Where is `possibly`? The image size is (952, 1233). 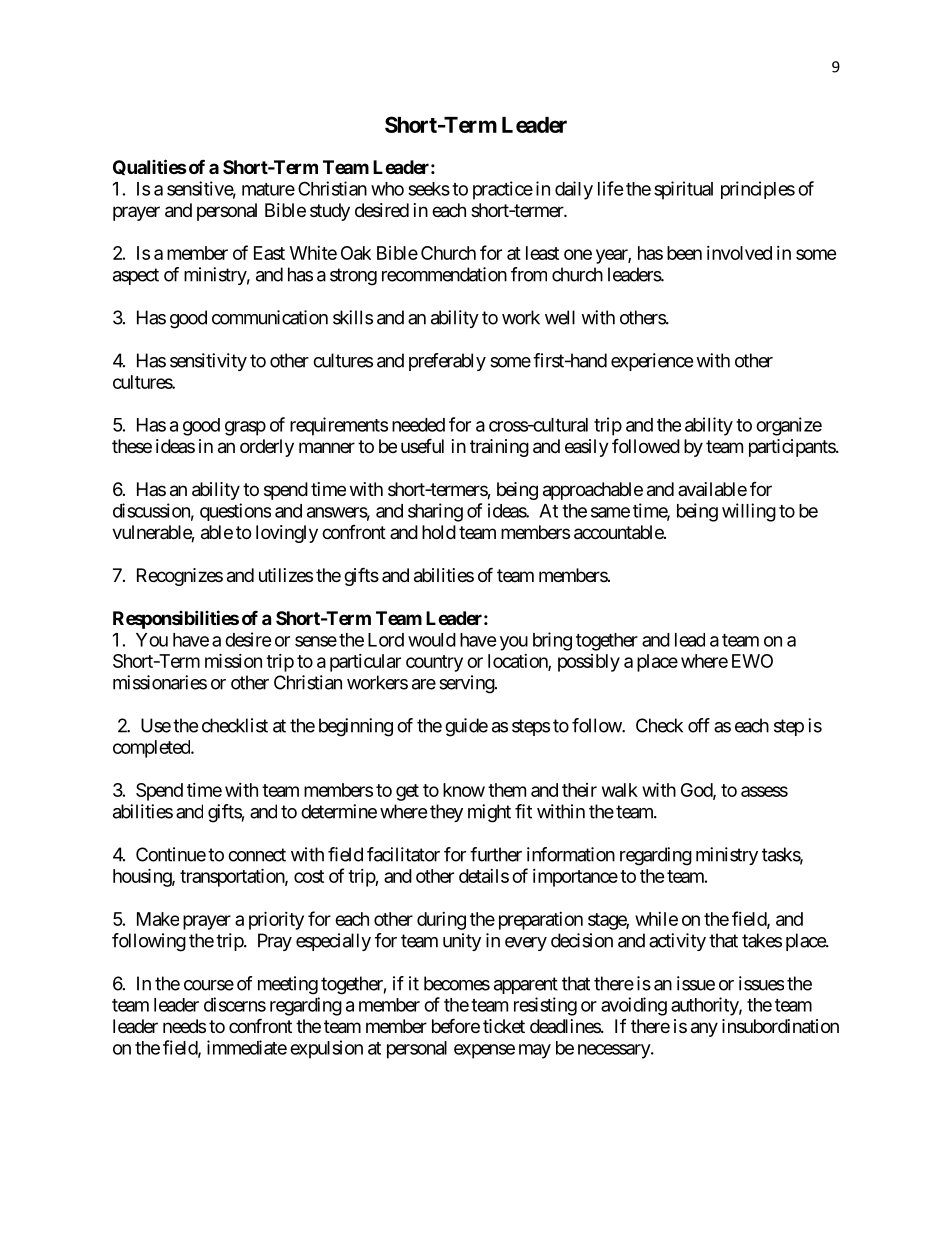
possibly is located at coordinates (589, 663).
